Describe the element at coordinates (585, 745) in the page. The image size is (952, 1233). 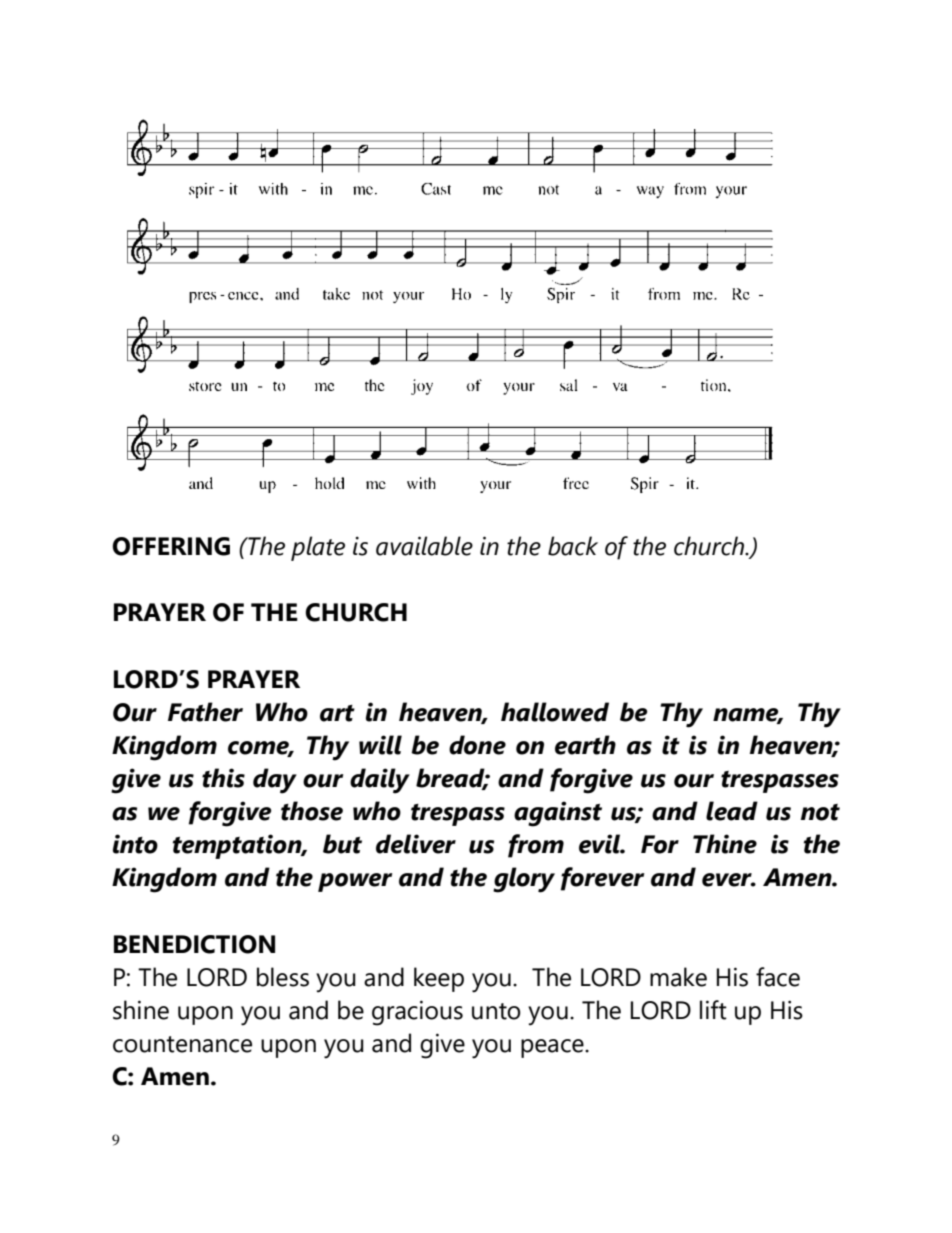
I see `earth` at that location.
